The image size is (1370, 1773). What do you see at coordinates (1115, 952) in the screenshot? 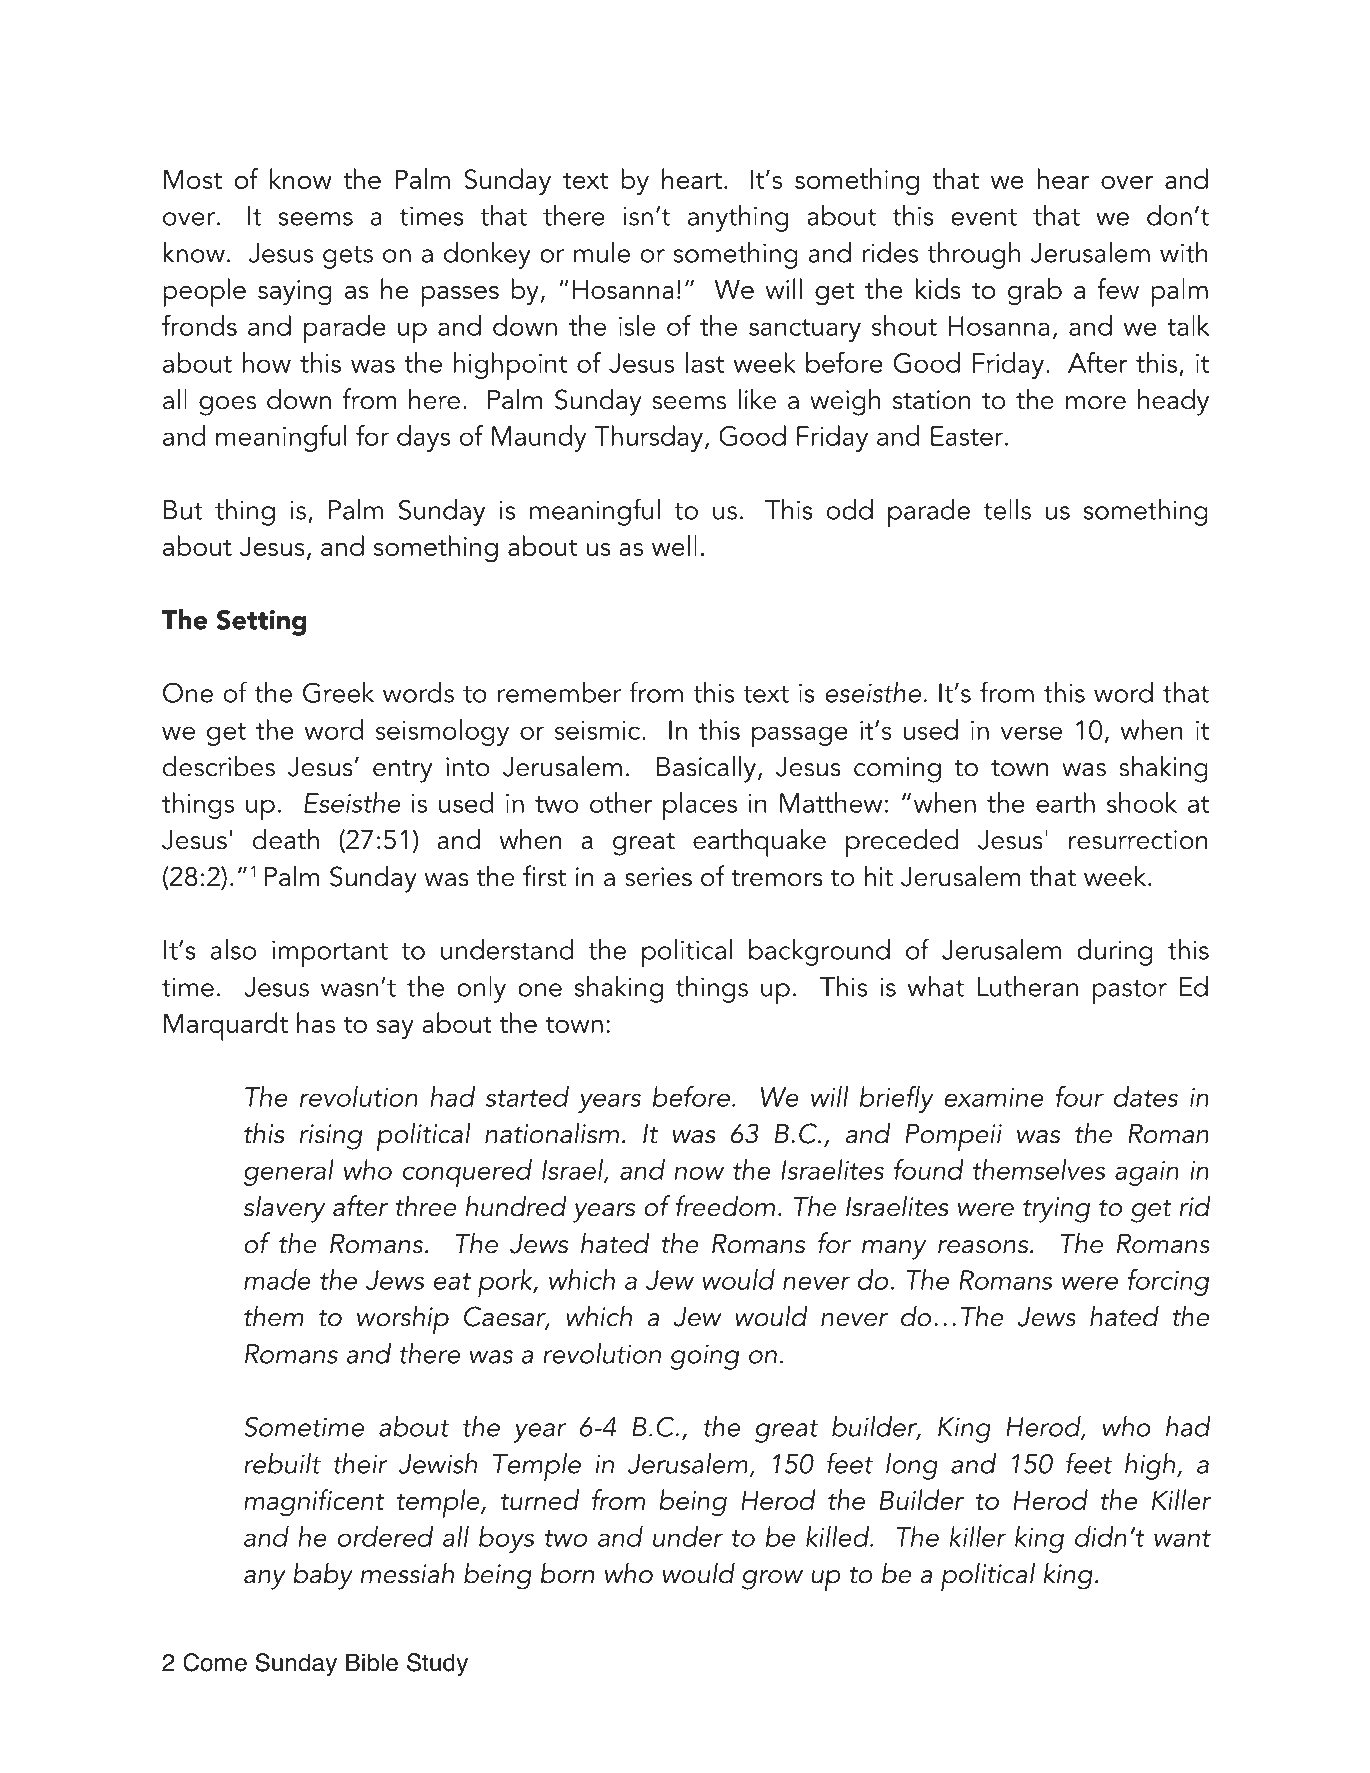
I see `during` at bounding box center [1115, 952].
